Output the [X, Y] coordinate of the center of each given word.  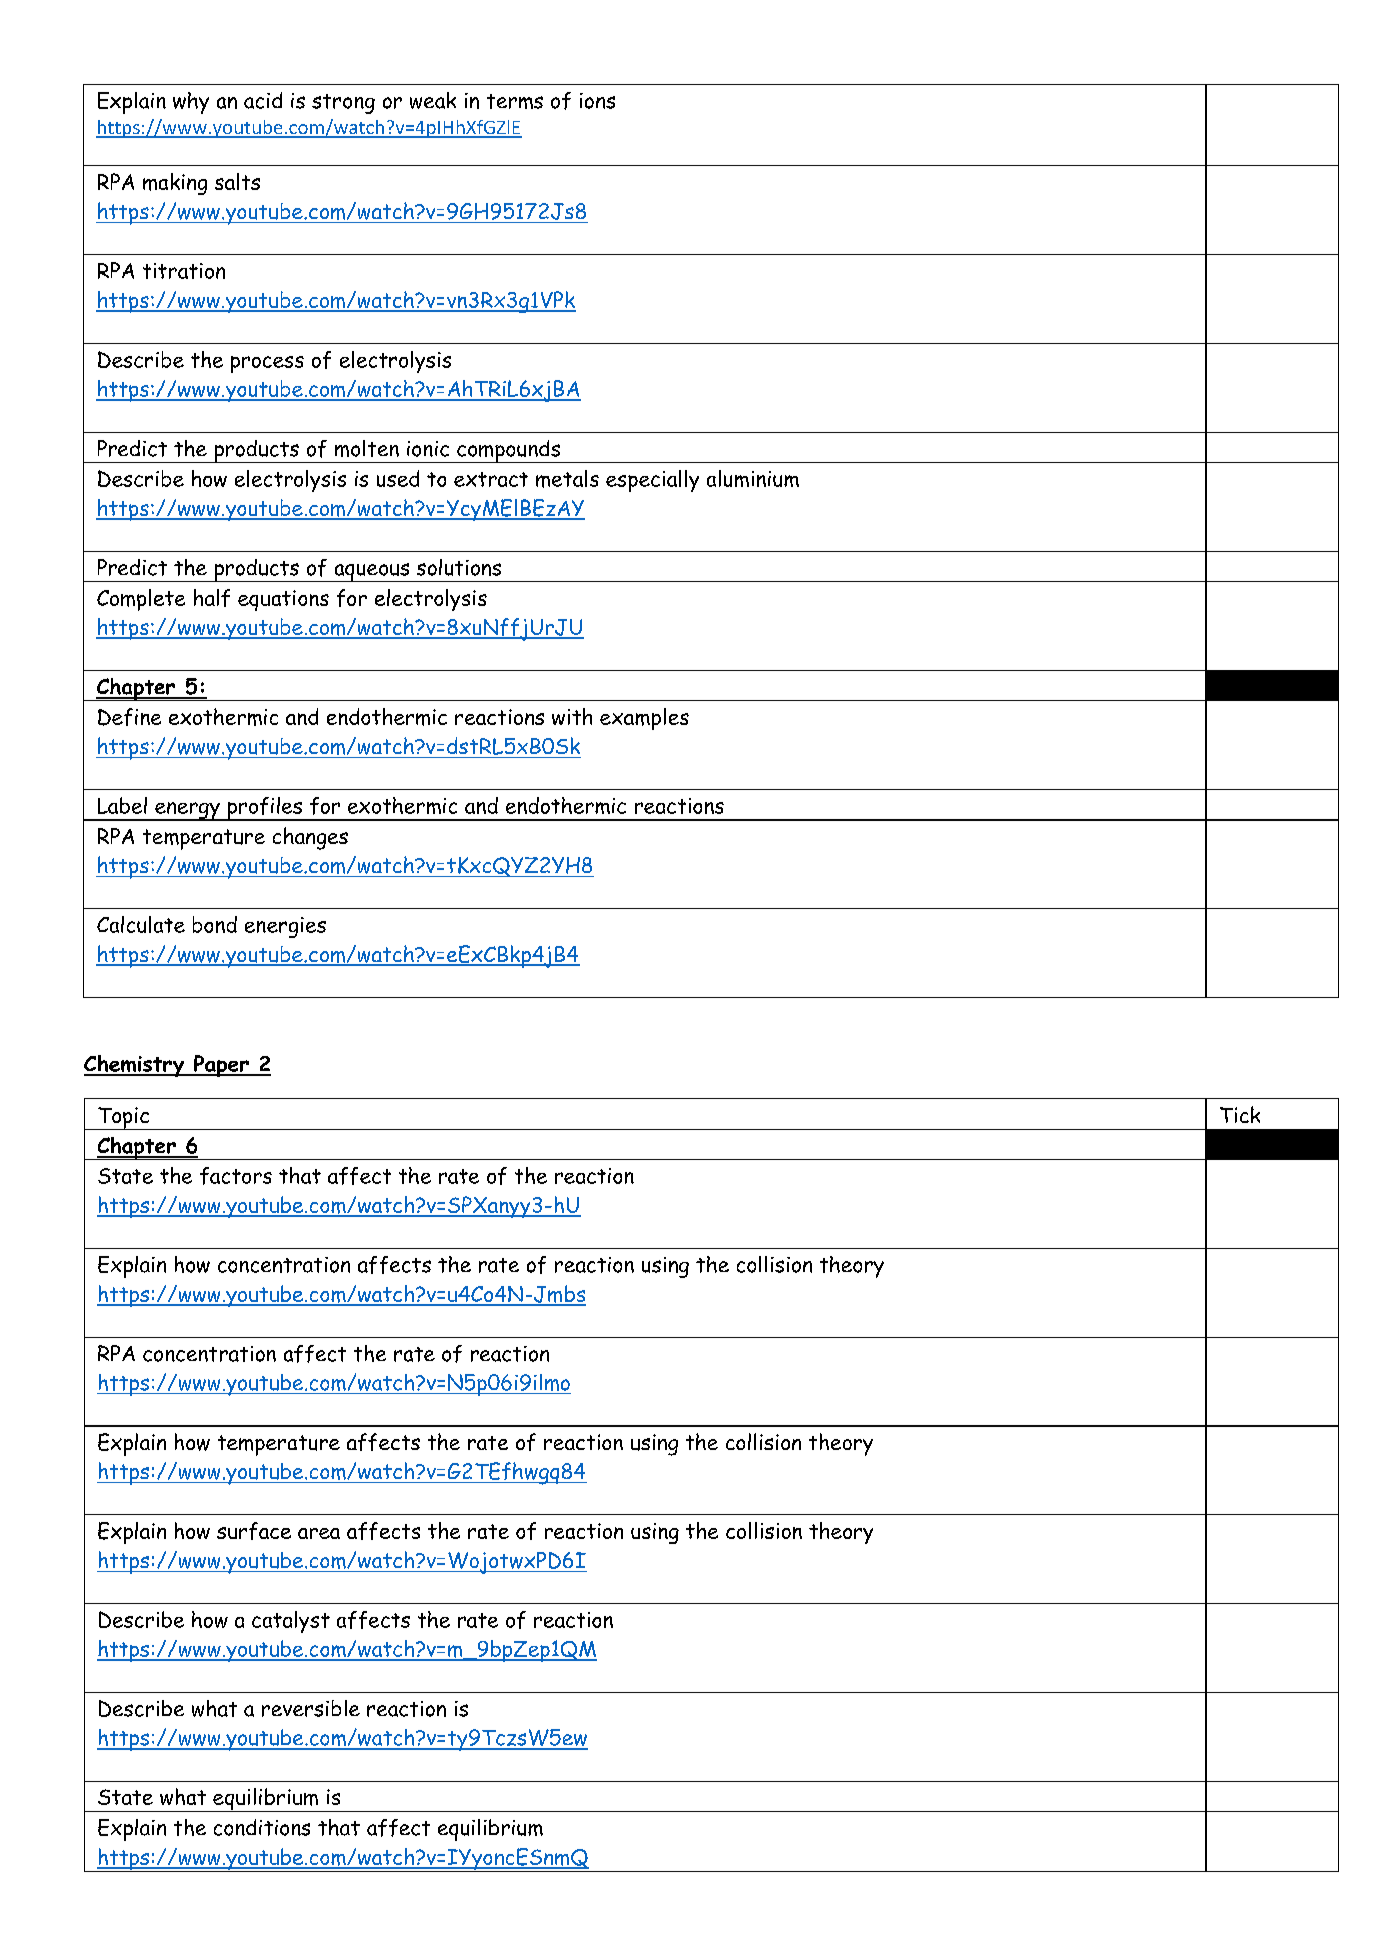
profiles [265, 809]
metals [567, 479]
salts [237, 181]
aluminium [753, 478]
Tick [1240, 1114]
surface [254, 1531]
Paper [221, 1066]
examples [644, 719]
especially [652, 481]
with [572, 716]
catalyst [291, 1622]
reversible [311, 1708]
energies [285, 927]
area [319, 1533]
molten [367, 448]
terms [515, 101]
